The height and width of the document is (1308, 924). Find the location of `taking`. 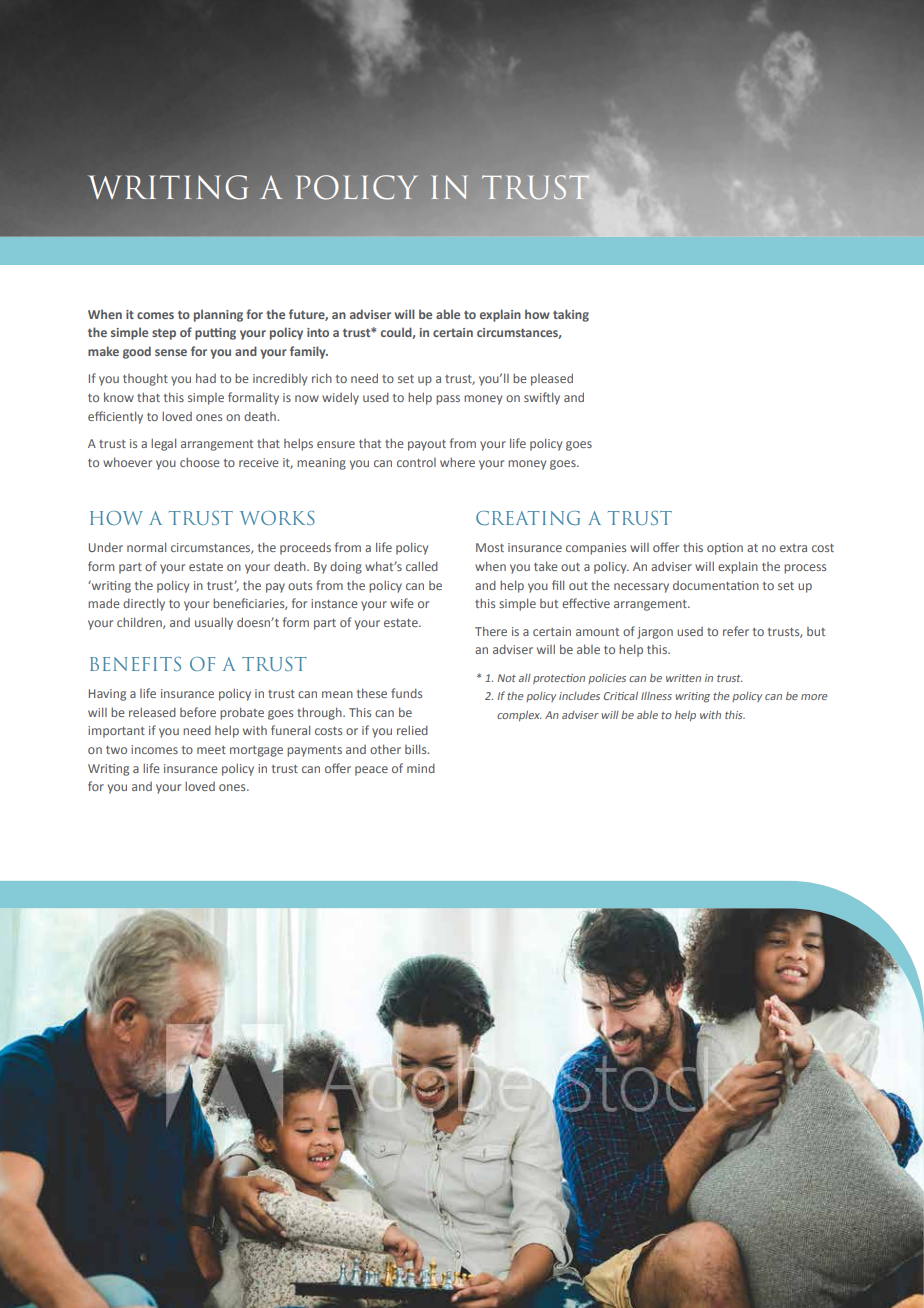

taking is located at coordinates (571, 315).
